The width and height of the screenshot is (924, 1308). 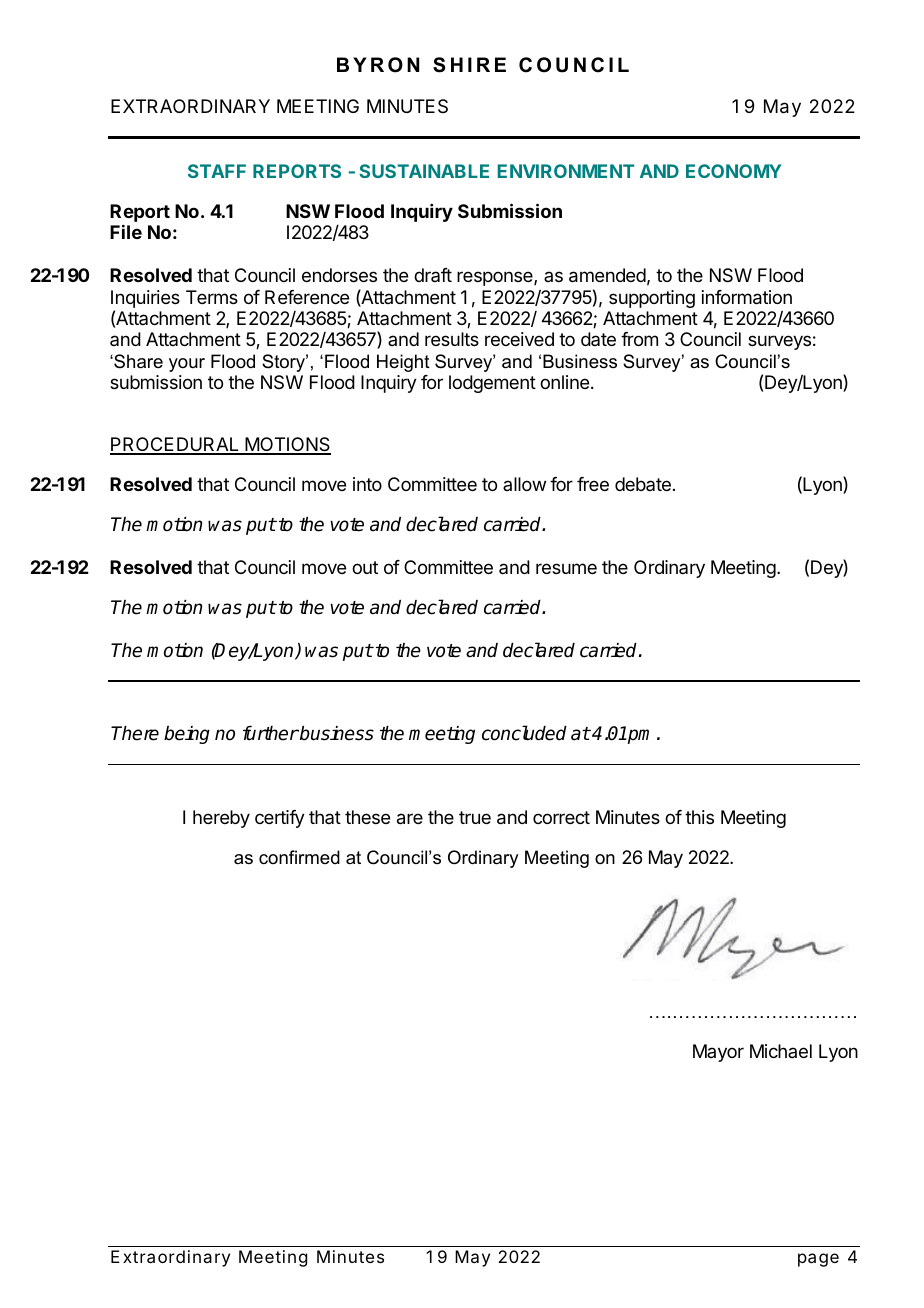 What do you see at coordinates (452, 339) in the screenshot?
I see `results` at bounding box center [452, 339].
